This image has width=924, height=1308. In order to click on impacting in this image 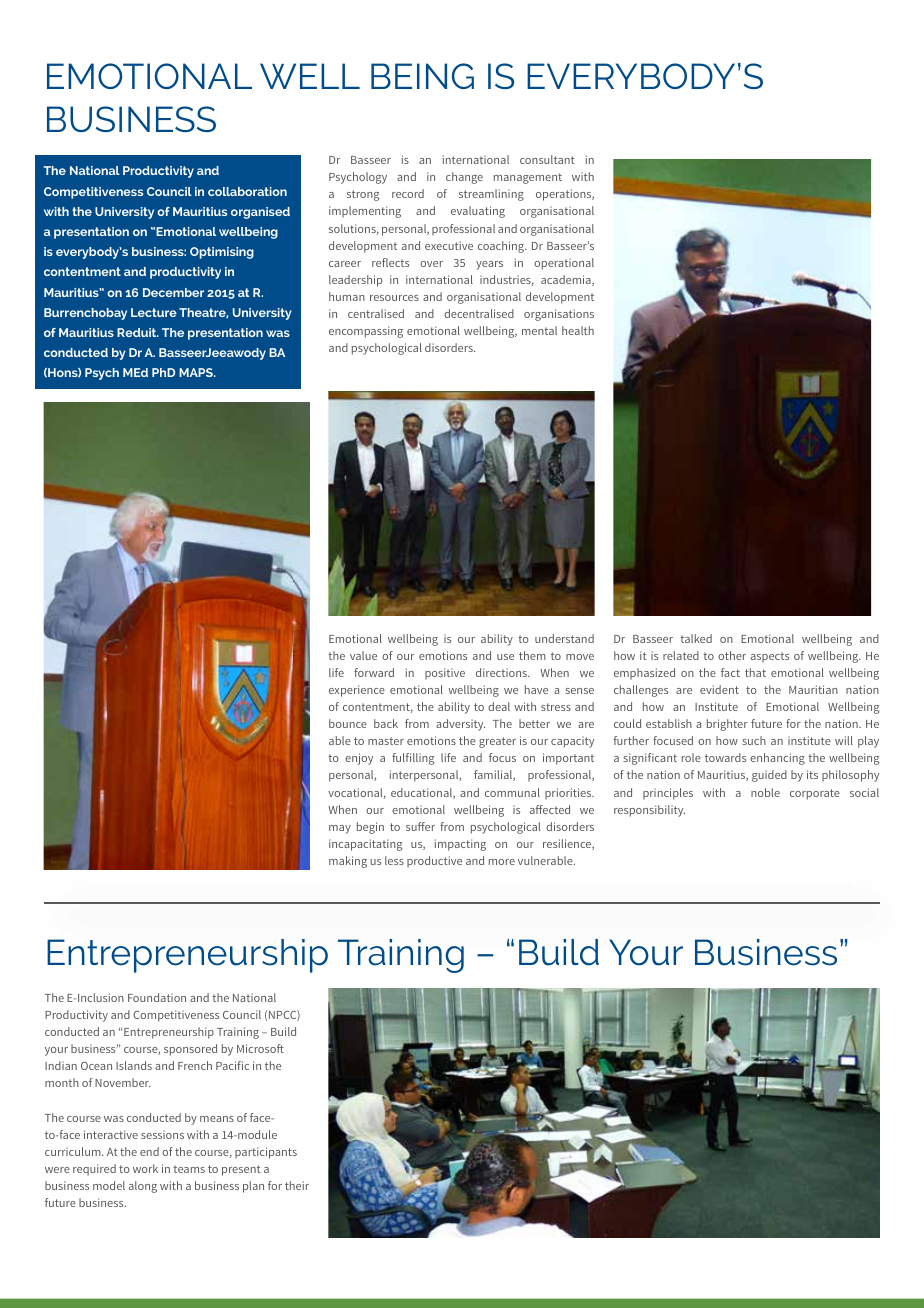, I will do `click(460, 845)`.
